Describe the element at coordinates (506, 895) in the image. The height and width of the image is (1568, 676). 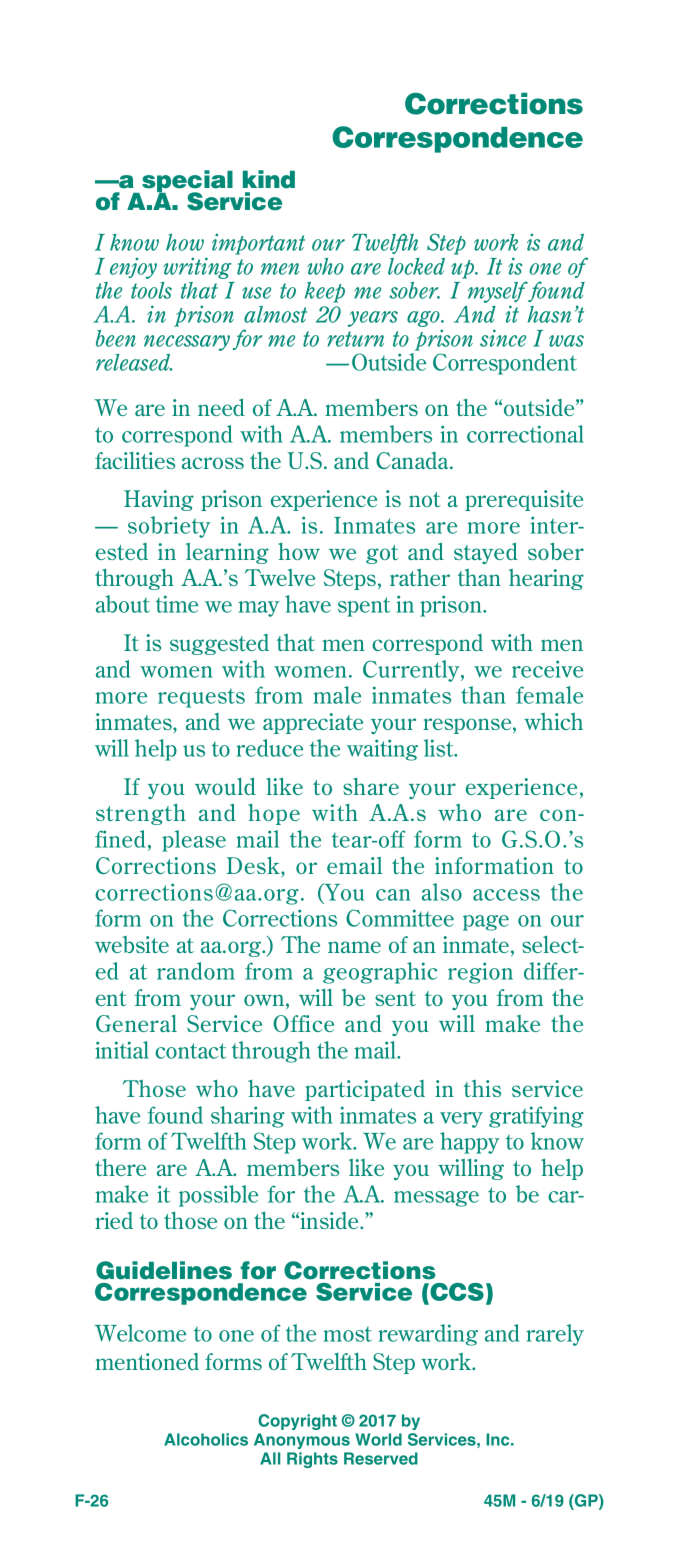
I see `access` at that location.
